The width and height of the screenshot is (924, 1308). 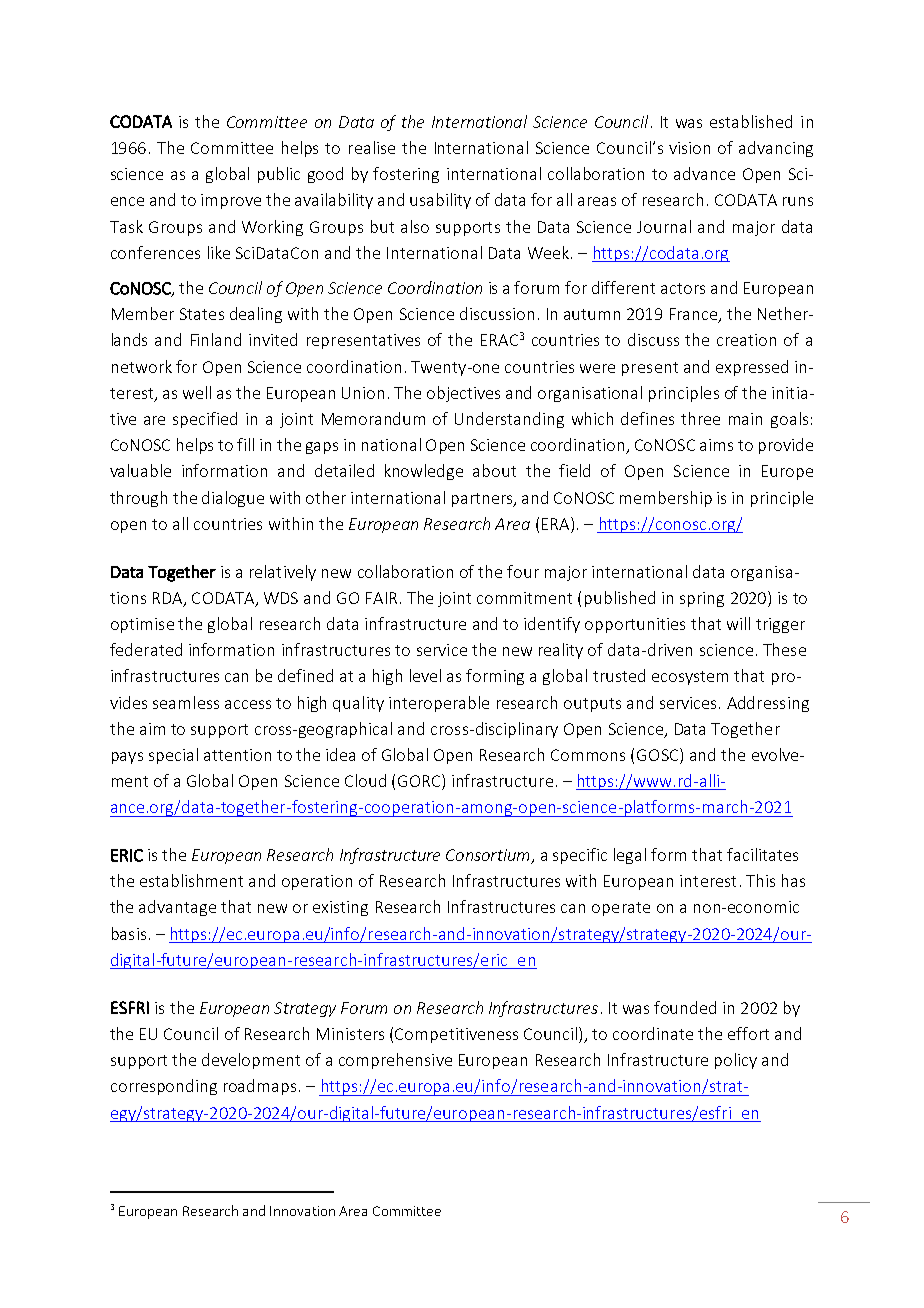 I want to click on interoperable, so click(x=439, y=704).
